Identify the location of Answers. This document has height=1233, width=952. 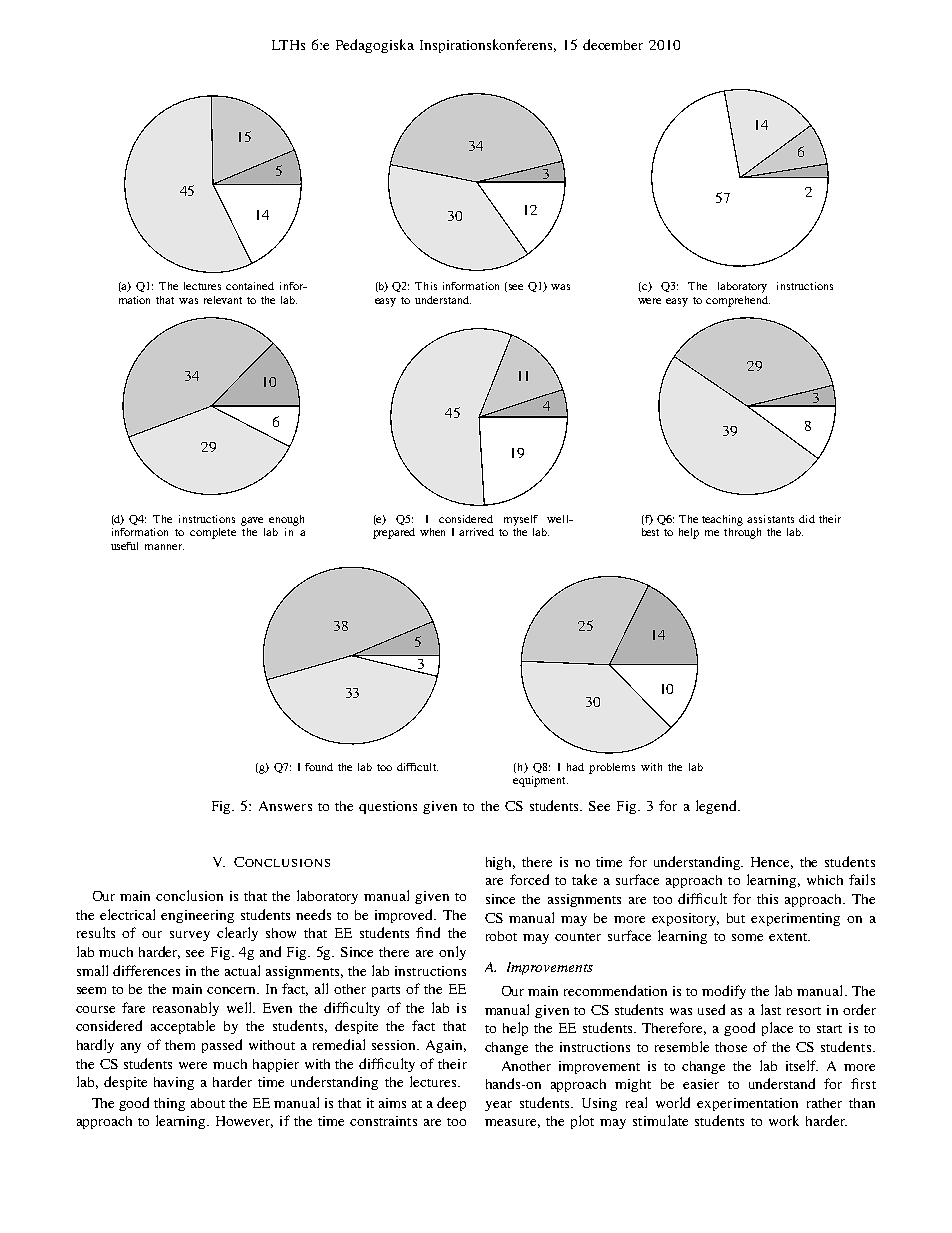
(285, 806).
